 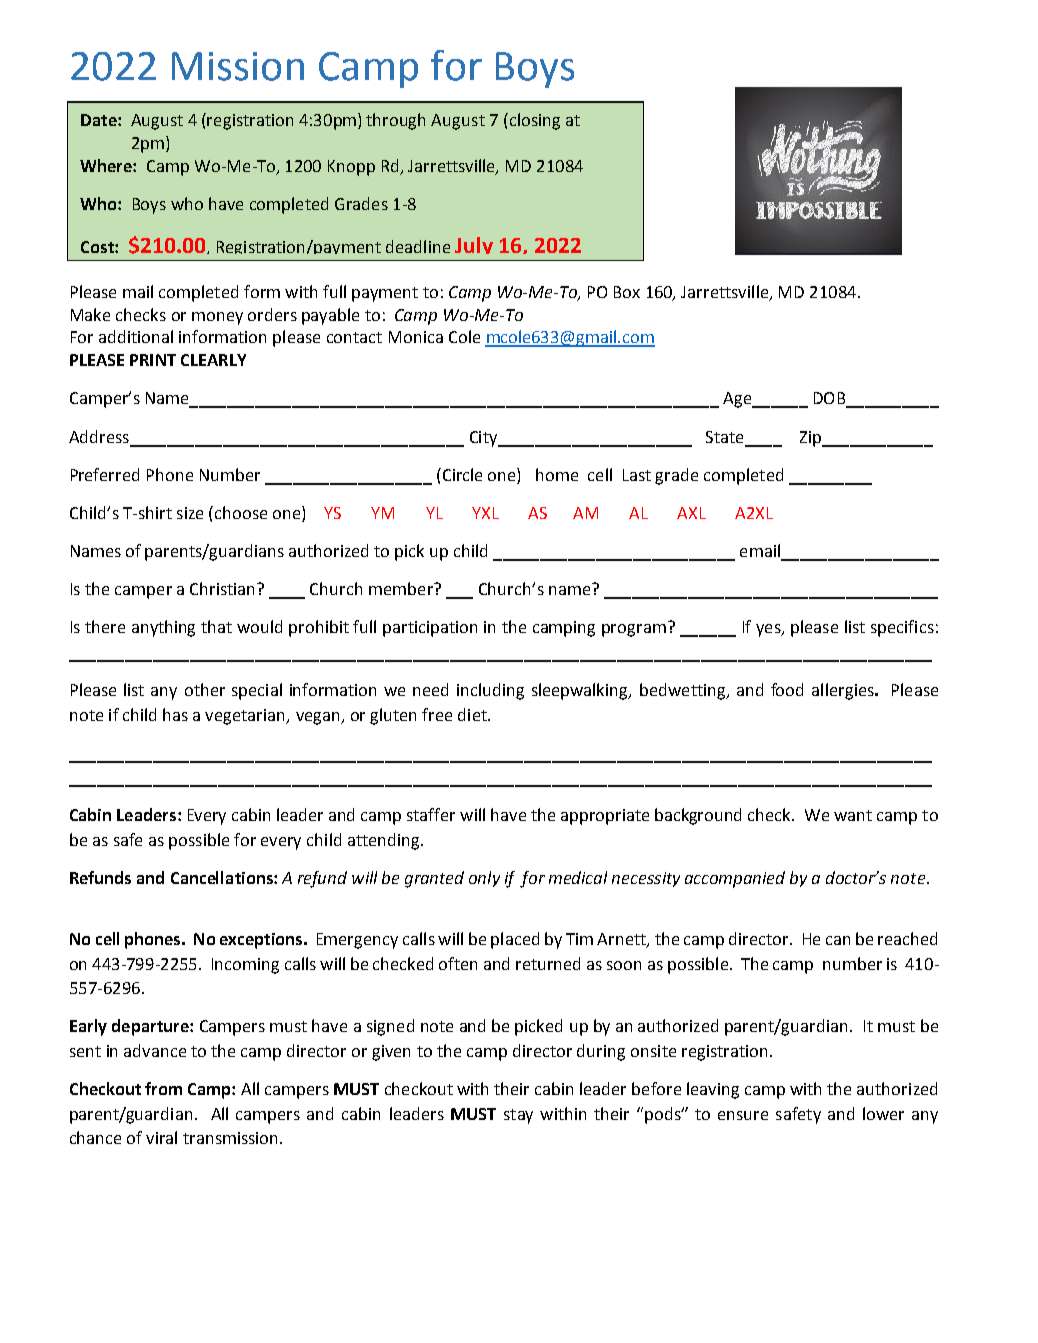 What do you see at coordinates (627, 292) in the screenshot?
I see `Box` at bounding box center [627, 292].
